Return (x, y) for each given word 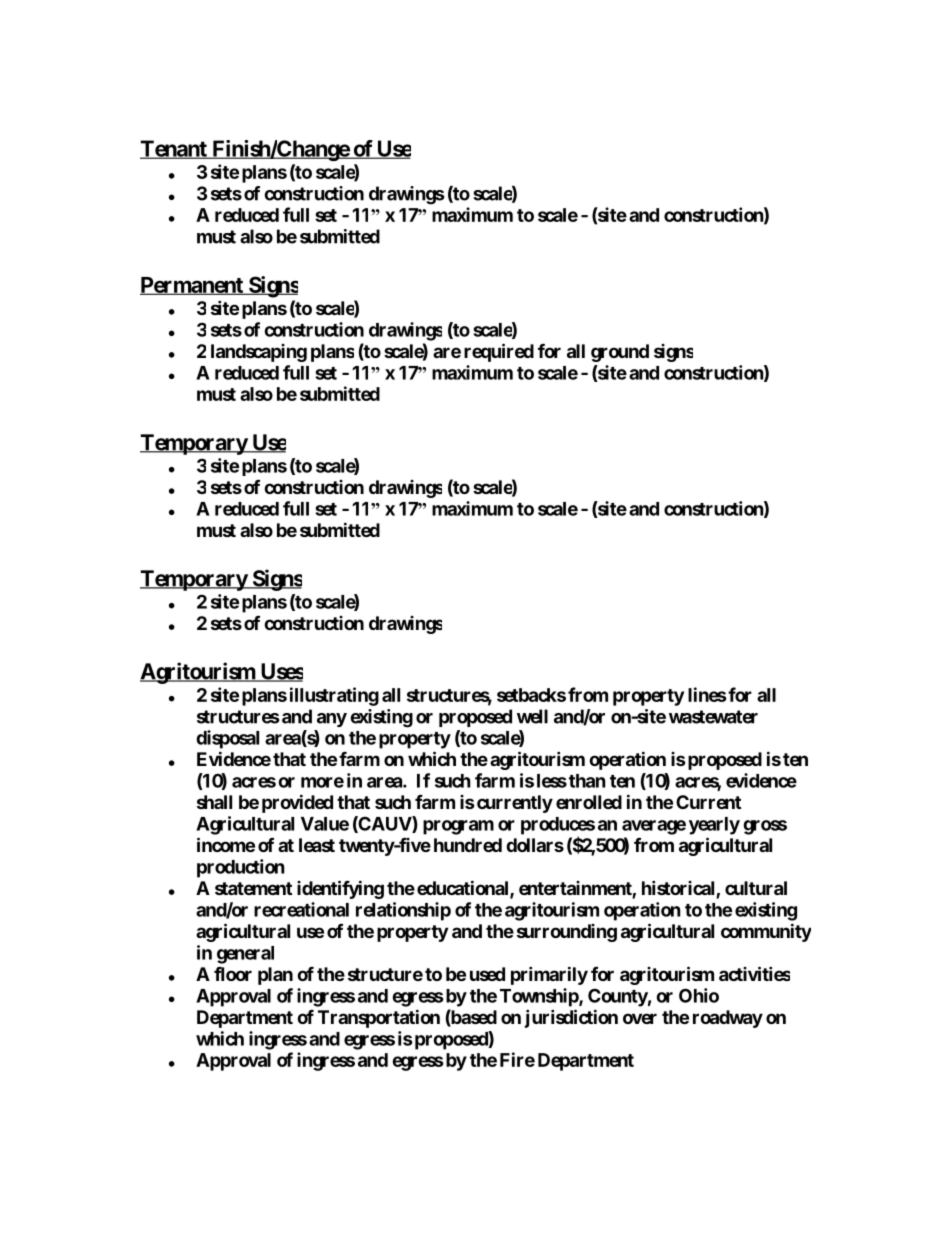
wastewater (713, 717)
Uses (280, 672)
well (532, 716)
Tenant (174, 149)
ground (620, 353)
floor (233, 973)
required (499, 352)
